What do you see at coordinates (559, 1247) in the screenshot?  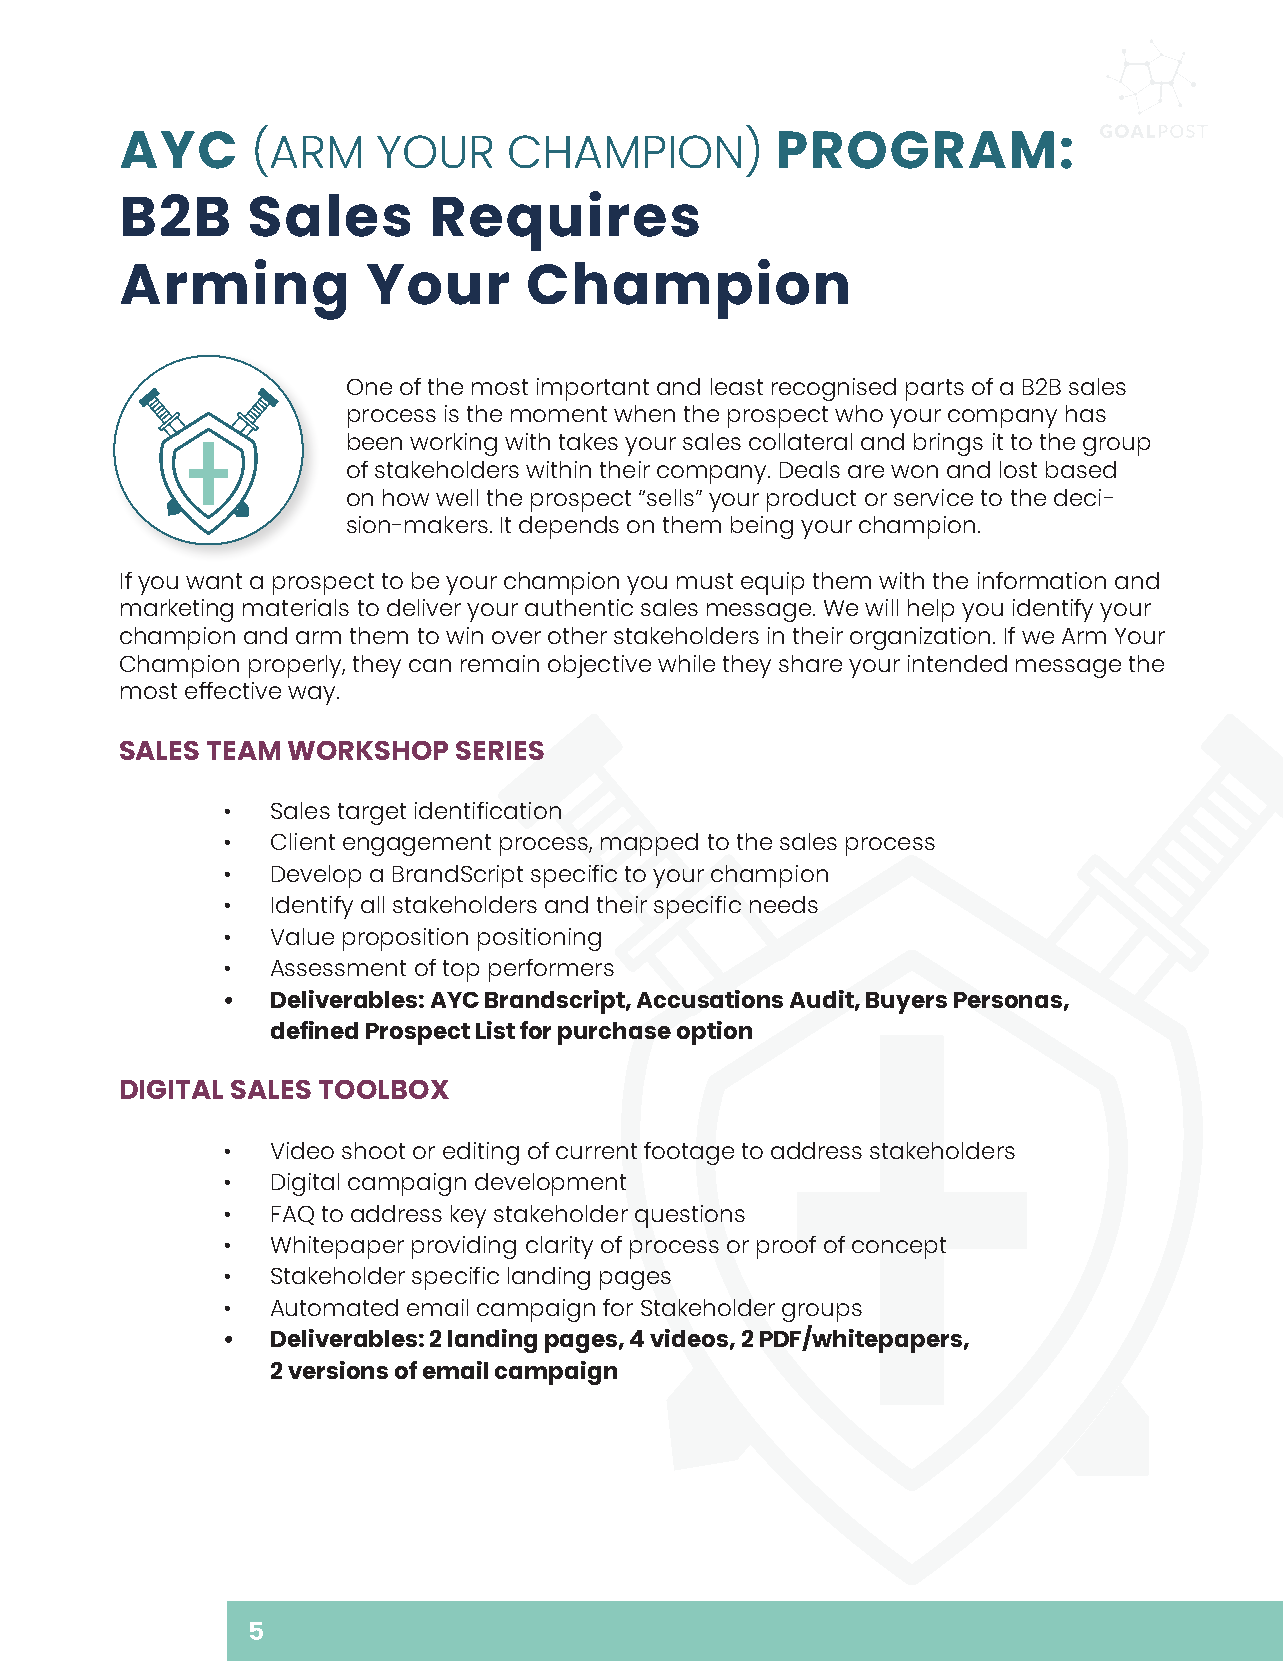 I see `clarity` at bounding box center [559, 1247].
